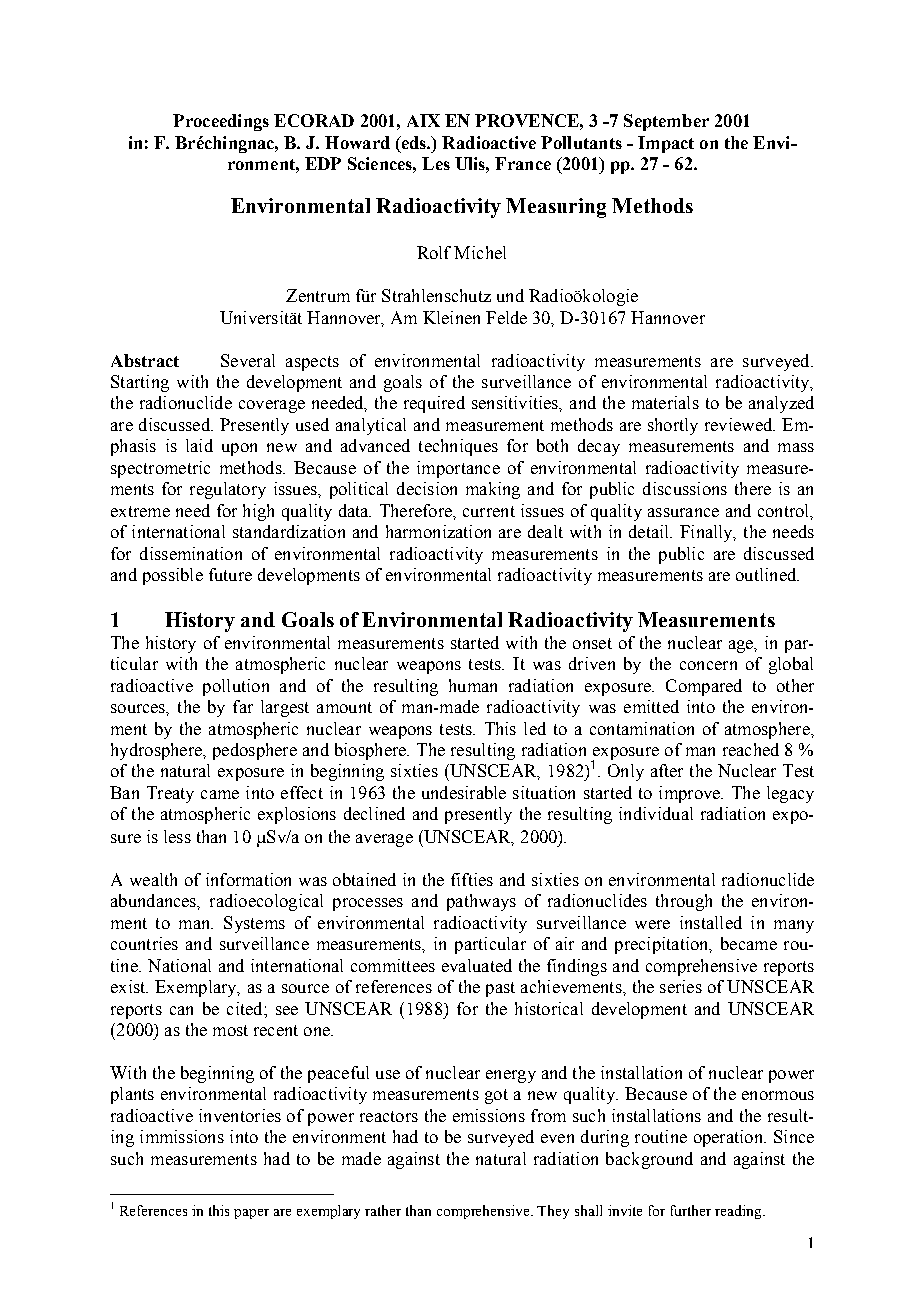 The image size is (924, 1308). What do you see at coordinates (248, 360) in the screenshot?
I see `Several` at bounding box center [248, 360].
